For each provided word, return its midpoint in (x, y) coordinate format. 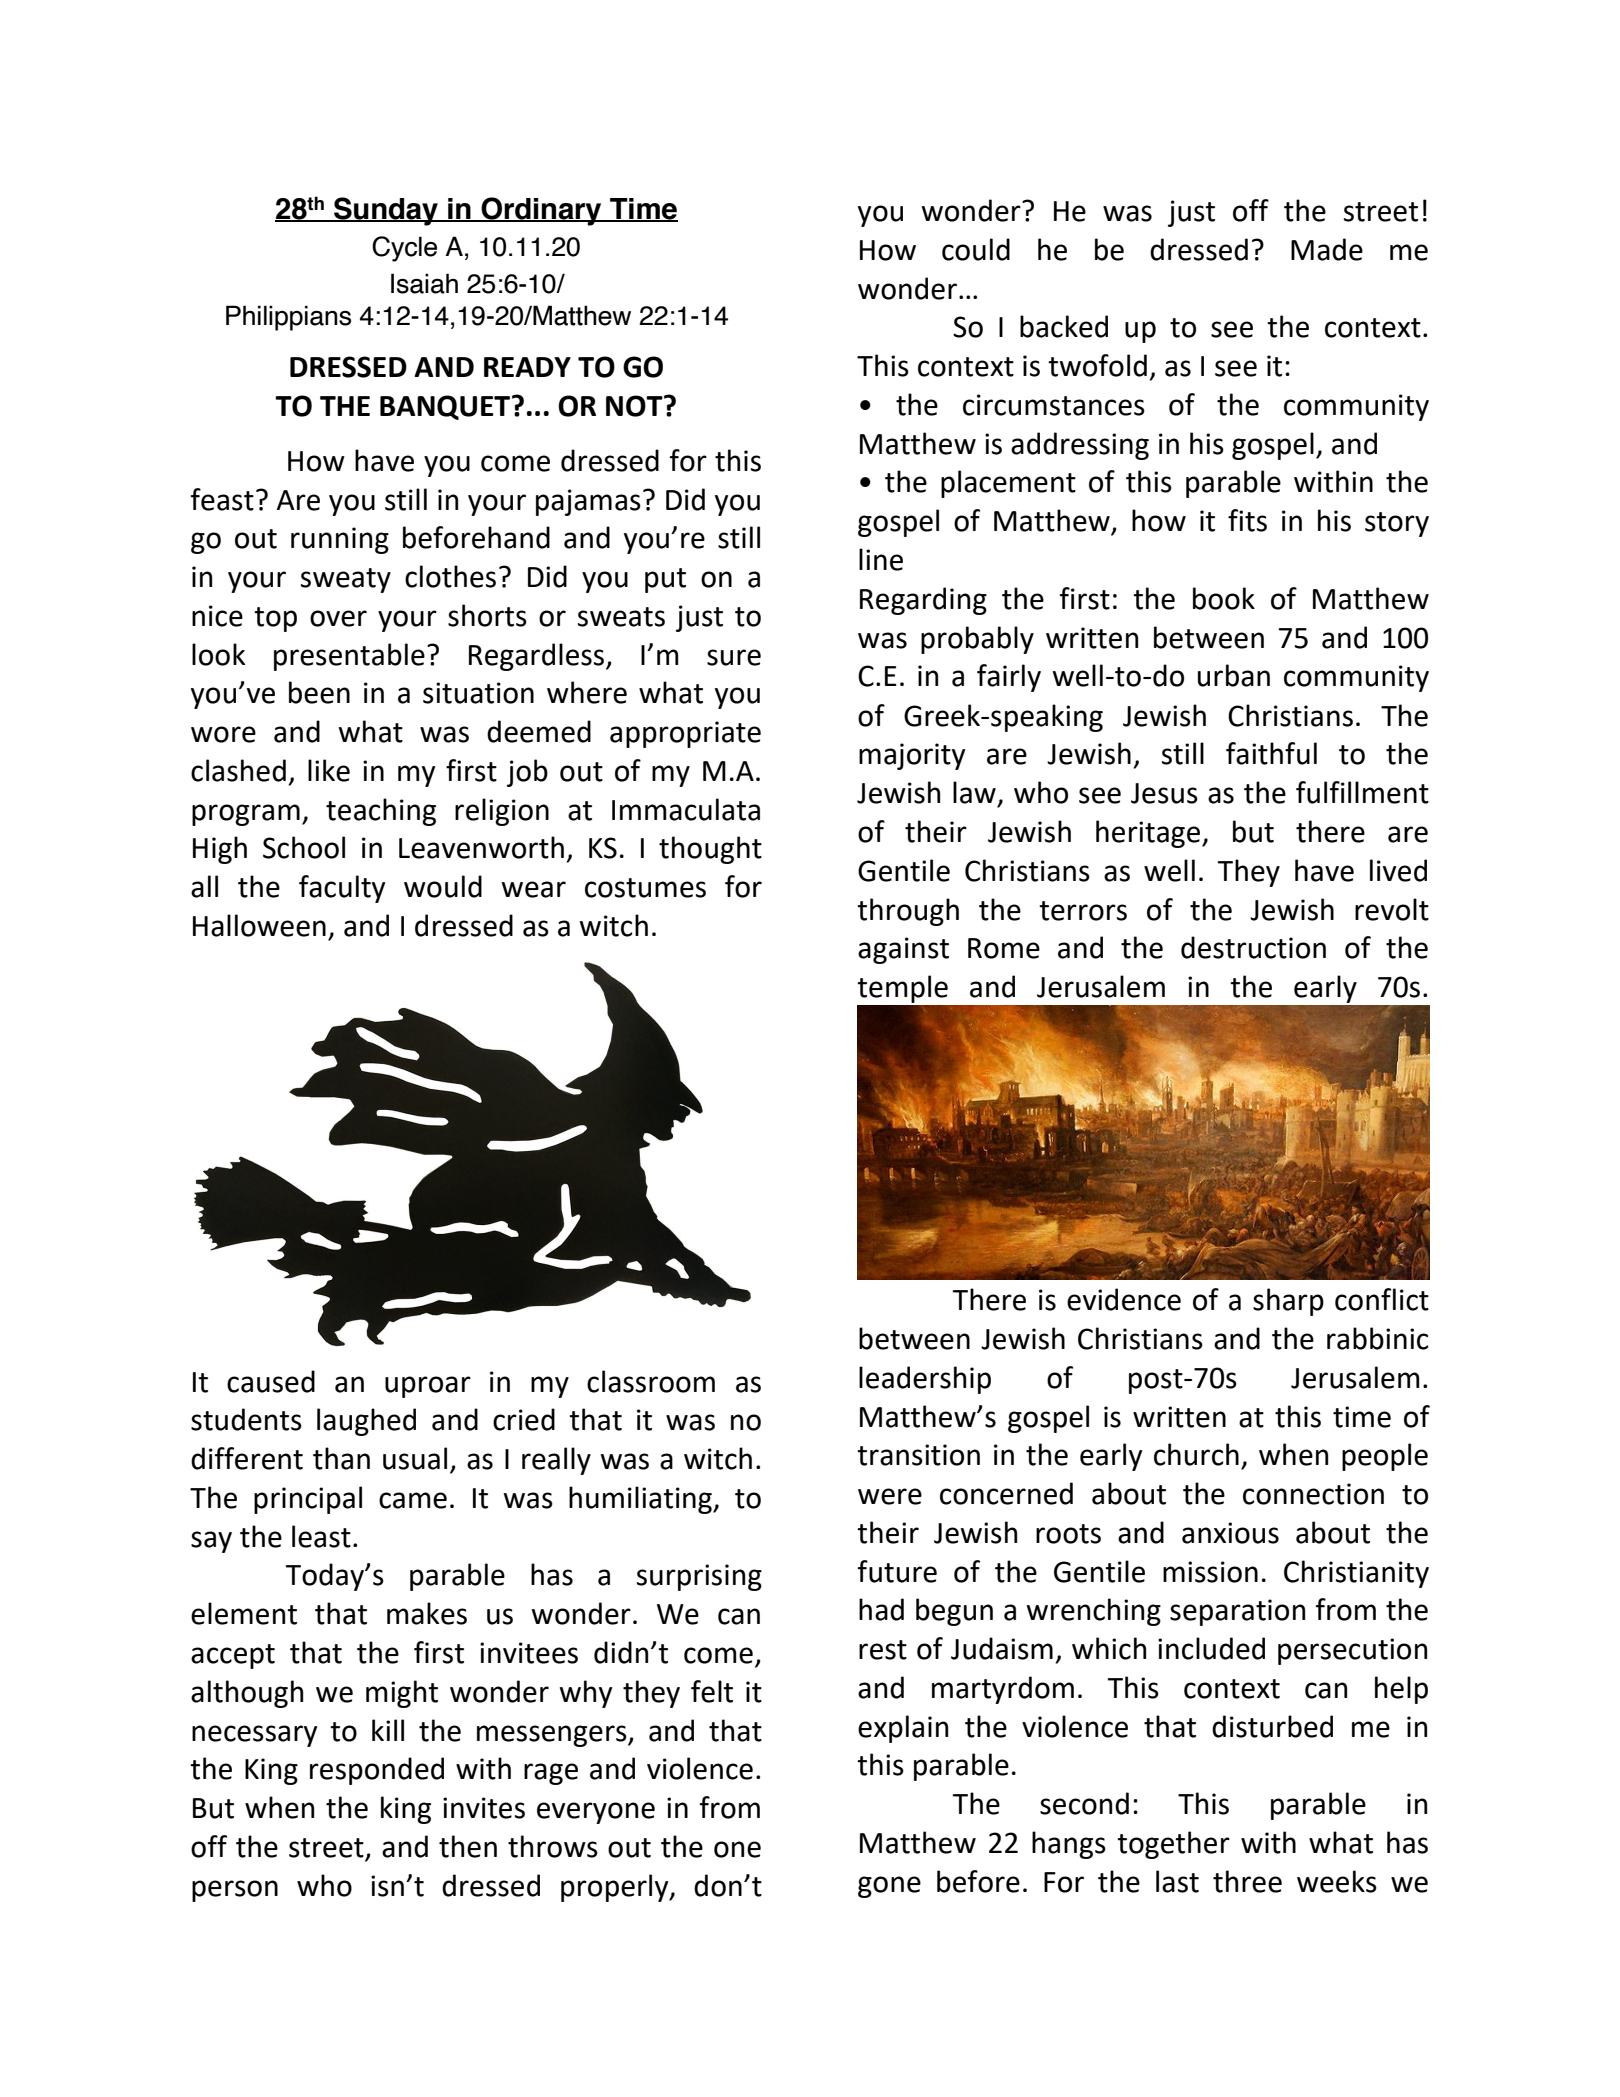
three (1247, 1881)
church (1196, 1454)
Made (1327, 249)
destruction (1253, 947)
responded (377, 1771)
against (903, 950)
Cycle (404, 249)
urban (1234, 675)
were (890, 1496)
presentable (349, 657)
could (976, 249)
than (341, 1458)
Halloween (259, 925)
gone (889, 1887)
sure (734, 657)
